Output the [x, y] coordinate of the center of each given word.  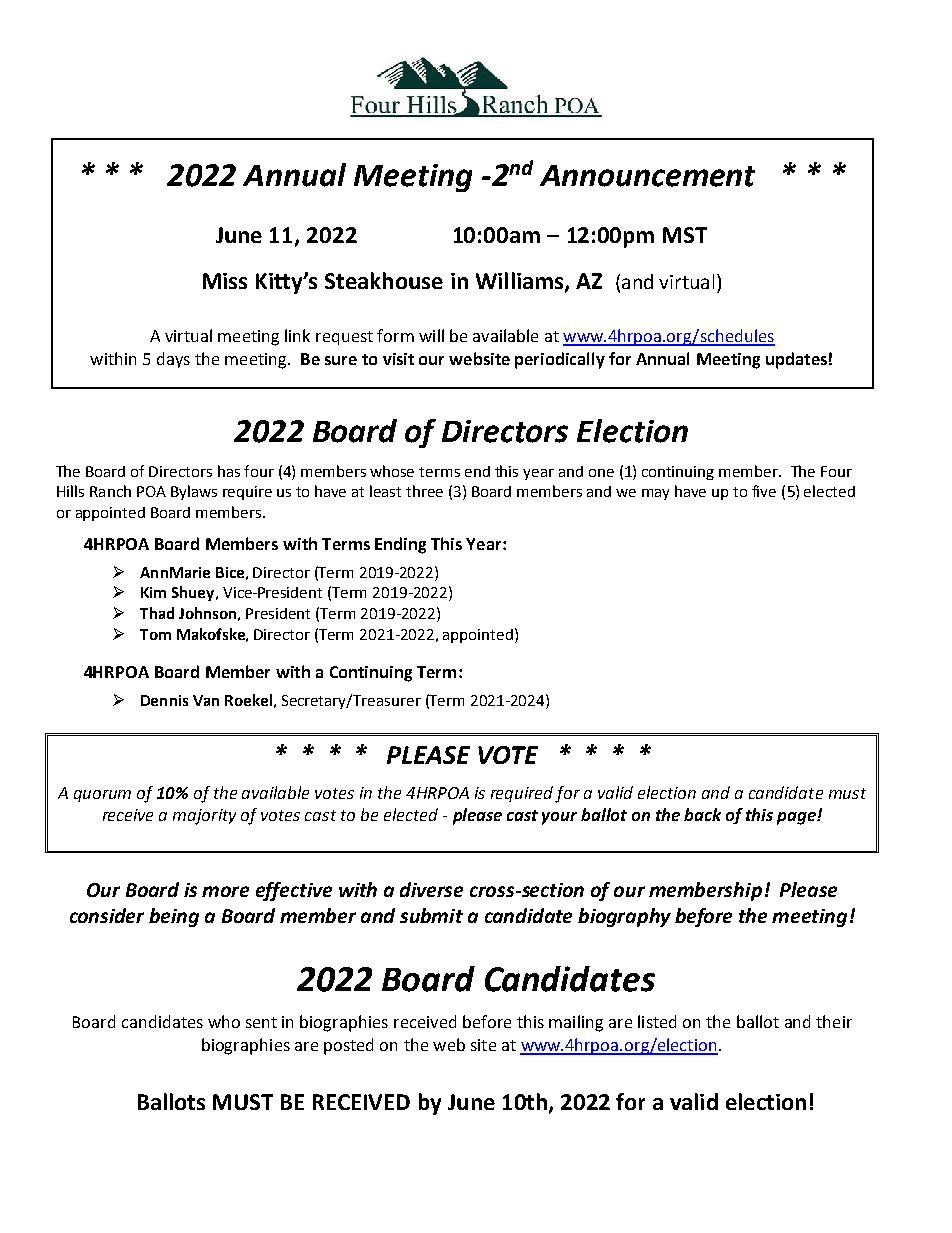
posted [348, 1046]
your [559, 818]
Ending [400, 545]
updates [796, 360]
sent [261, 1022]
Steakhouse [384, 280]
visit [398, 359]
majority [204, 817]
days [173, 360]
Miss [225, 281]
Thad [157, 613]
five [764, 491]
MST [685, 235]
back [702, 814]
